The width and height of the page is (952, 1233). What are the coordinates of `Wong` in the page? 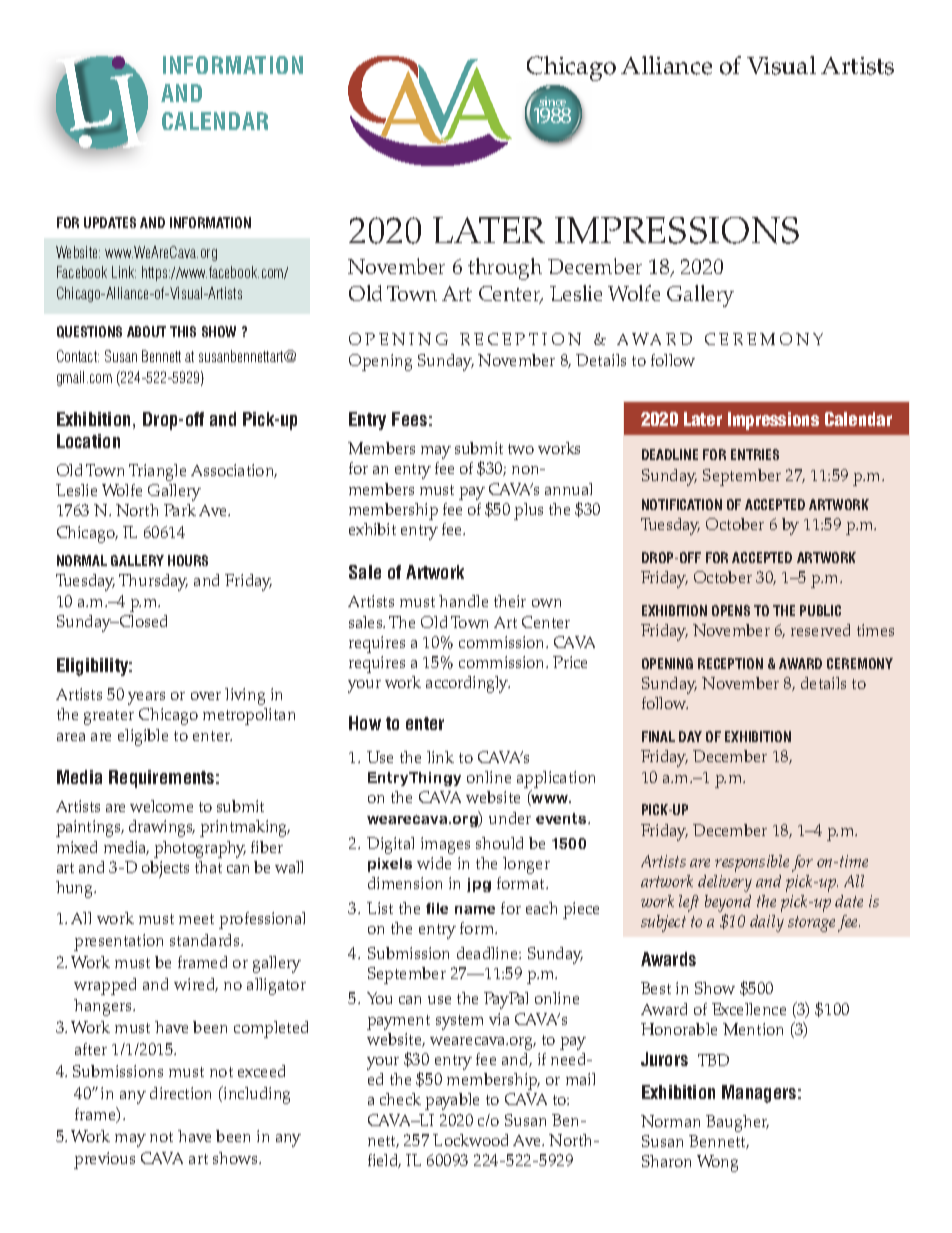 It's located at (717, 1163).
